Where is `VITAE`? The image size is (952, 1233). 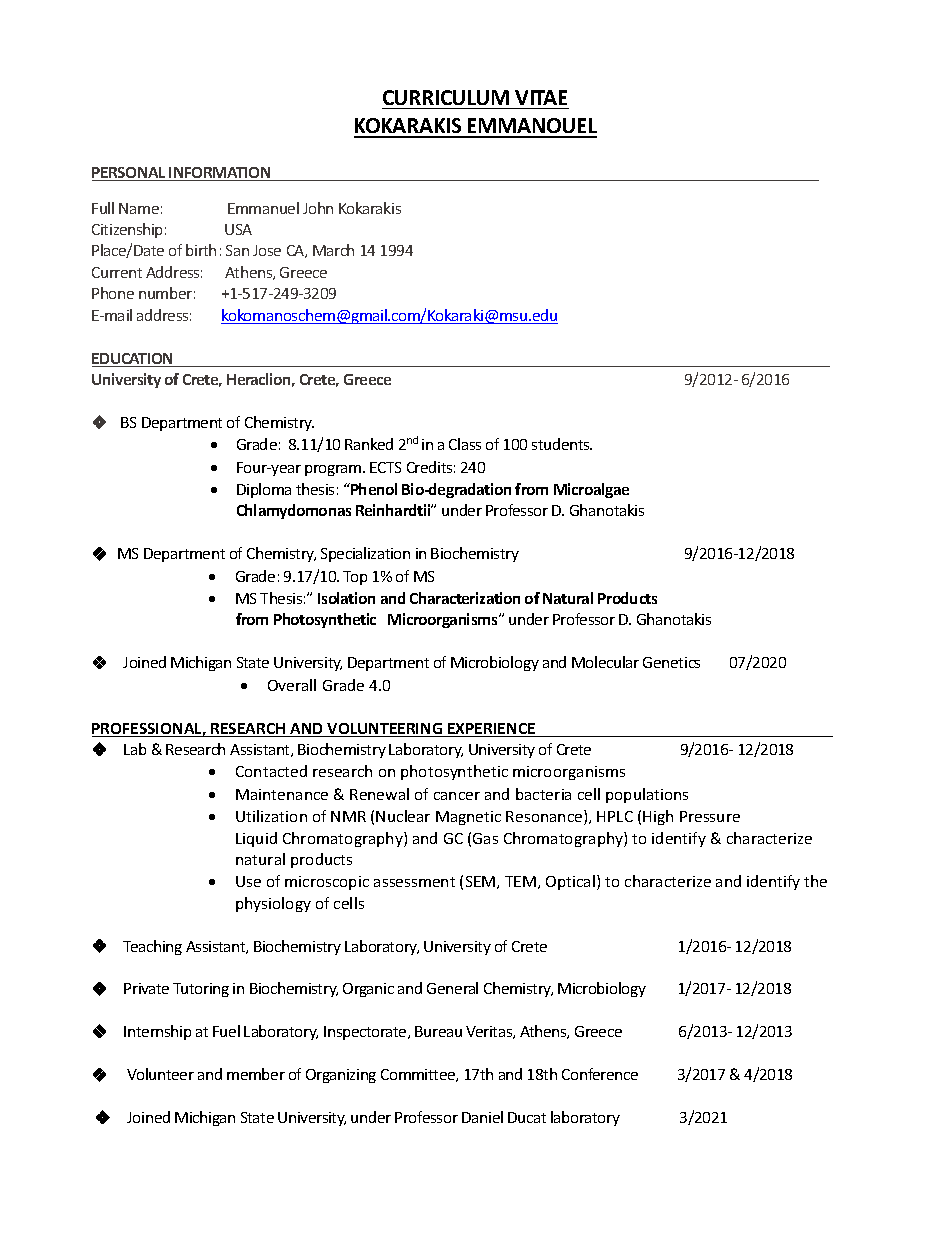
VITAE is located at coordinates (541, 97).
